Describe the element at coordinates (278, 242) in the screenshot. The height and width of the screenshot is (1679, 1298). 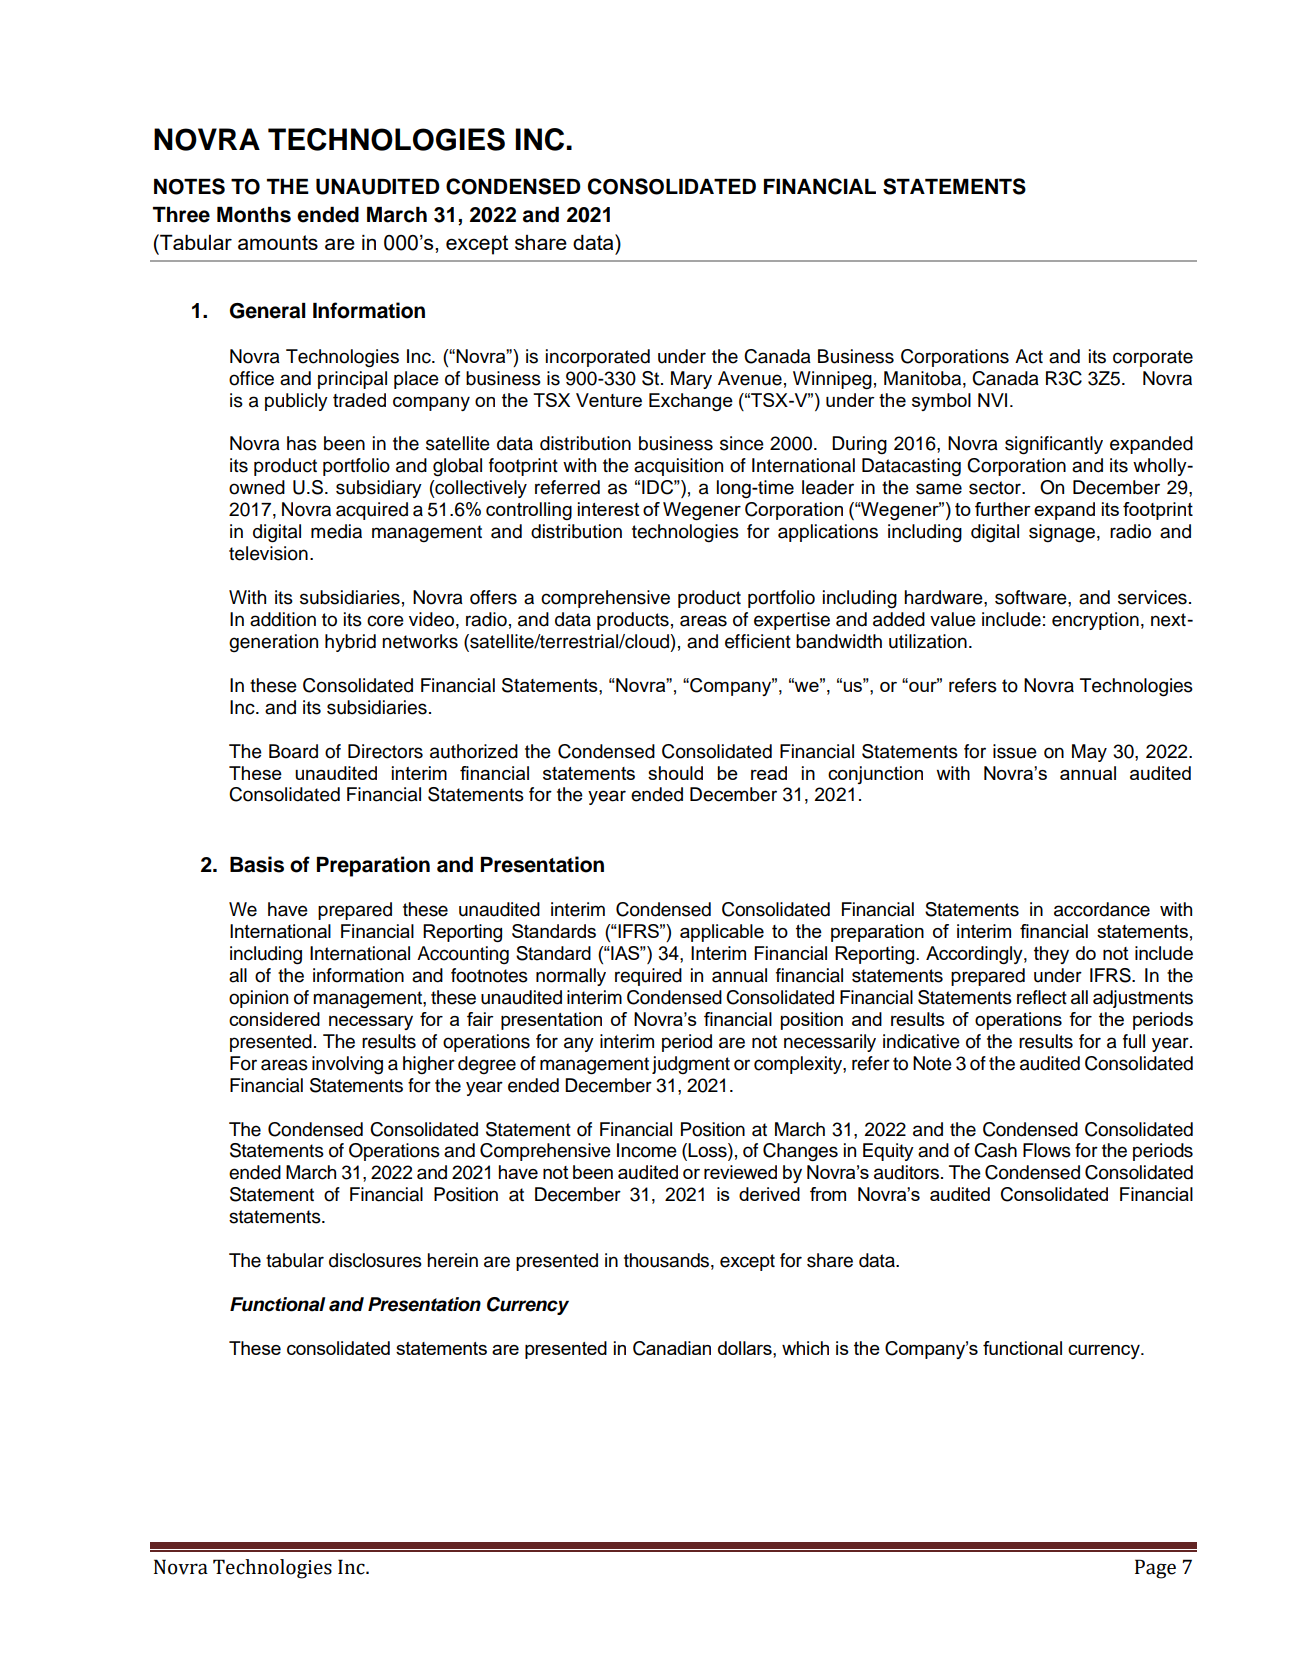
I see `amounts` at that location.
